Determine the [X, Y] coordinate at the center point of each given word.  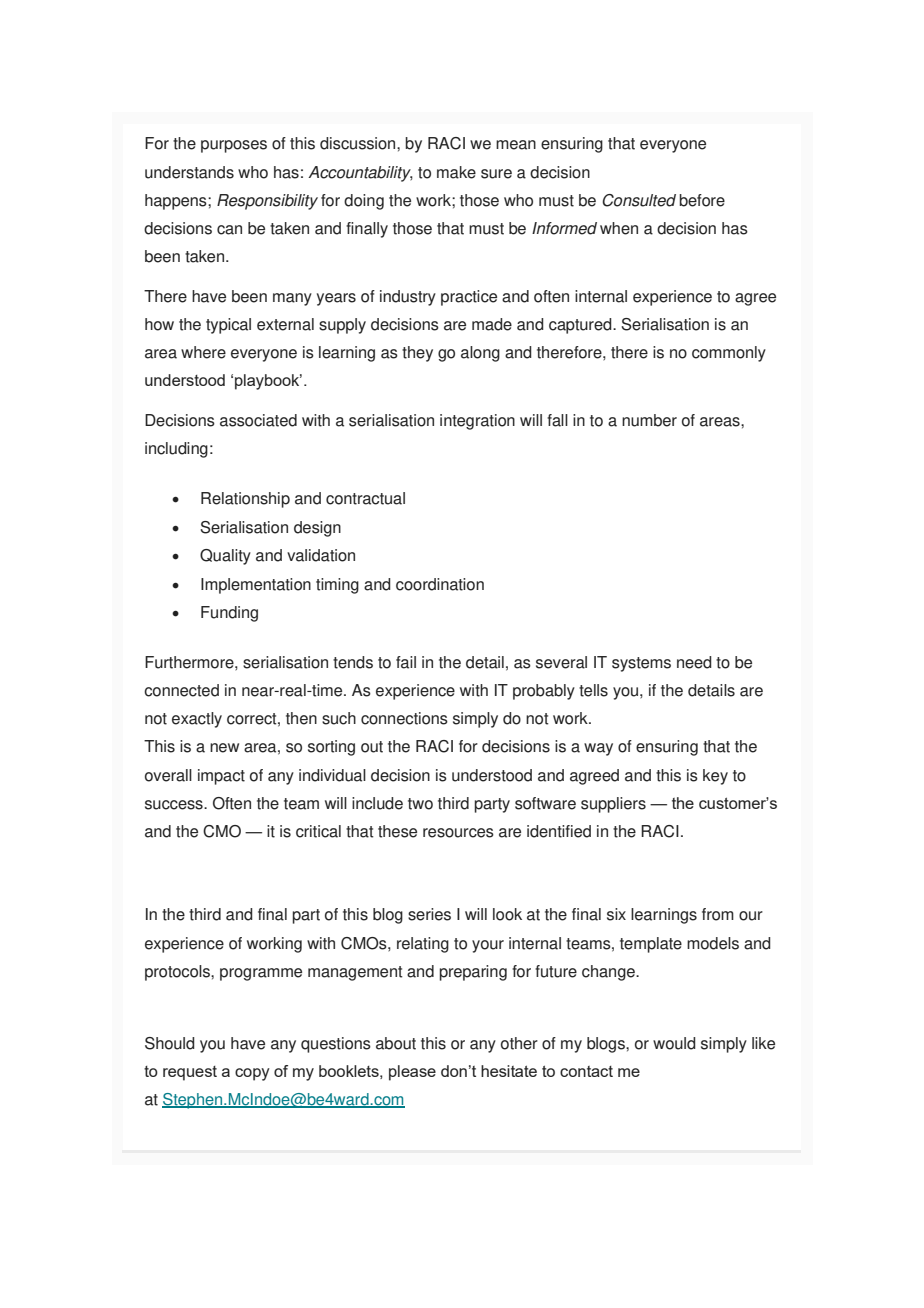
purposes [234, 146]
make [456, 172]
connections [404, 718]
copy [252, 1074]
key [715, 777]
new [224, 748]
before [702, 200]
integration [477, 422]
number [649, 420]
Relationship [245, 500]
